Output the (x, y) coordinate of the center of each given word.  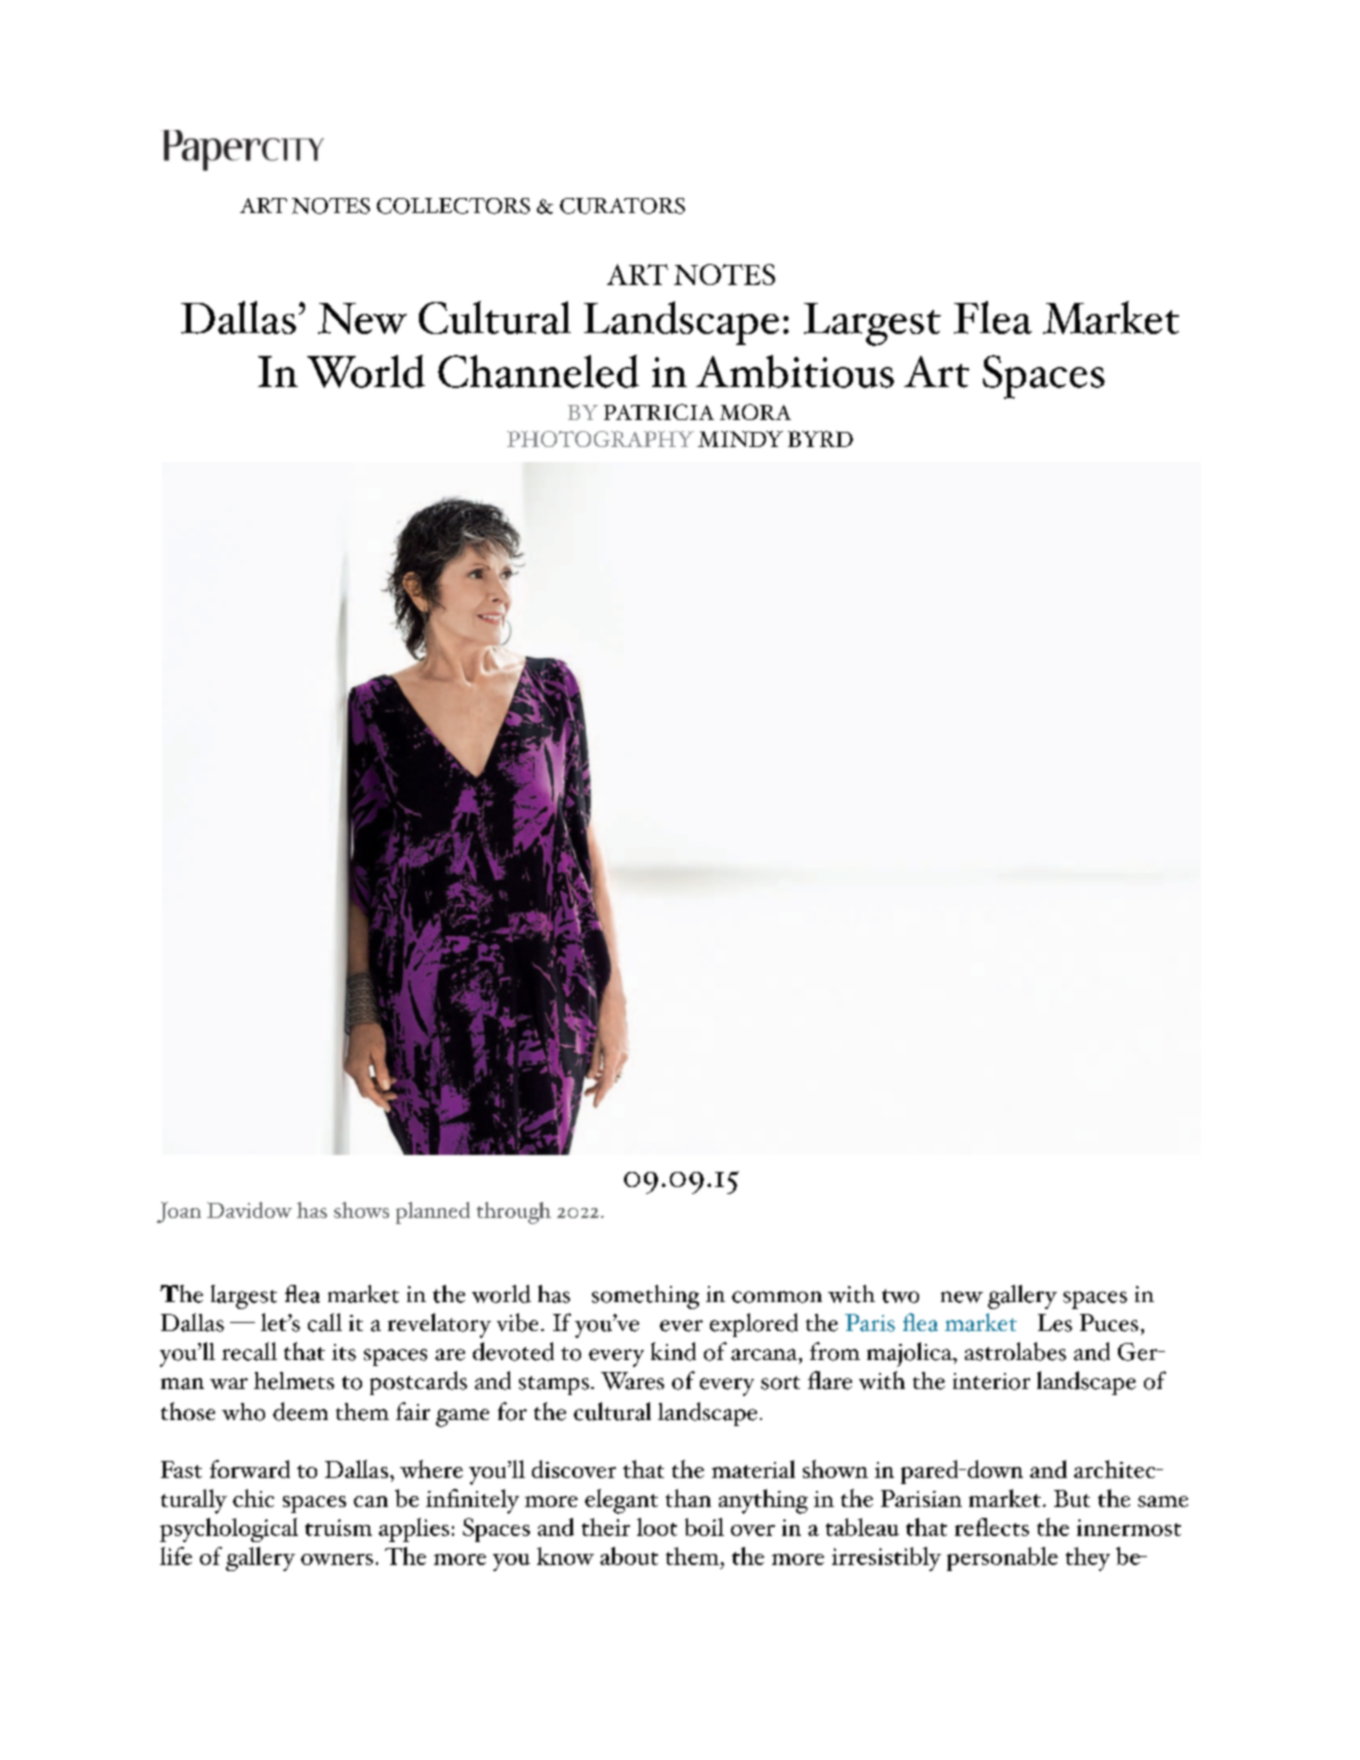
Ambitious (795, 371)
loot (657, 1527)
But (1072, 1498)
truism (338, 1527)
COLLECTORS (453, 206)
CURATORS (622, 206)
